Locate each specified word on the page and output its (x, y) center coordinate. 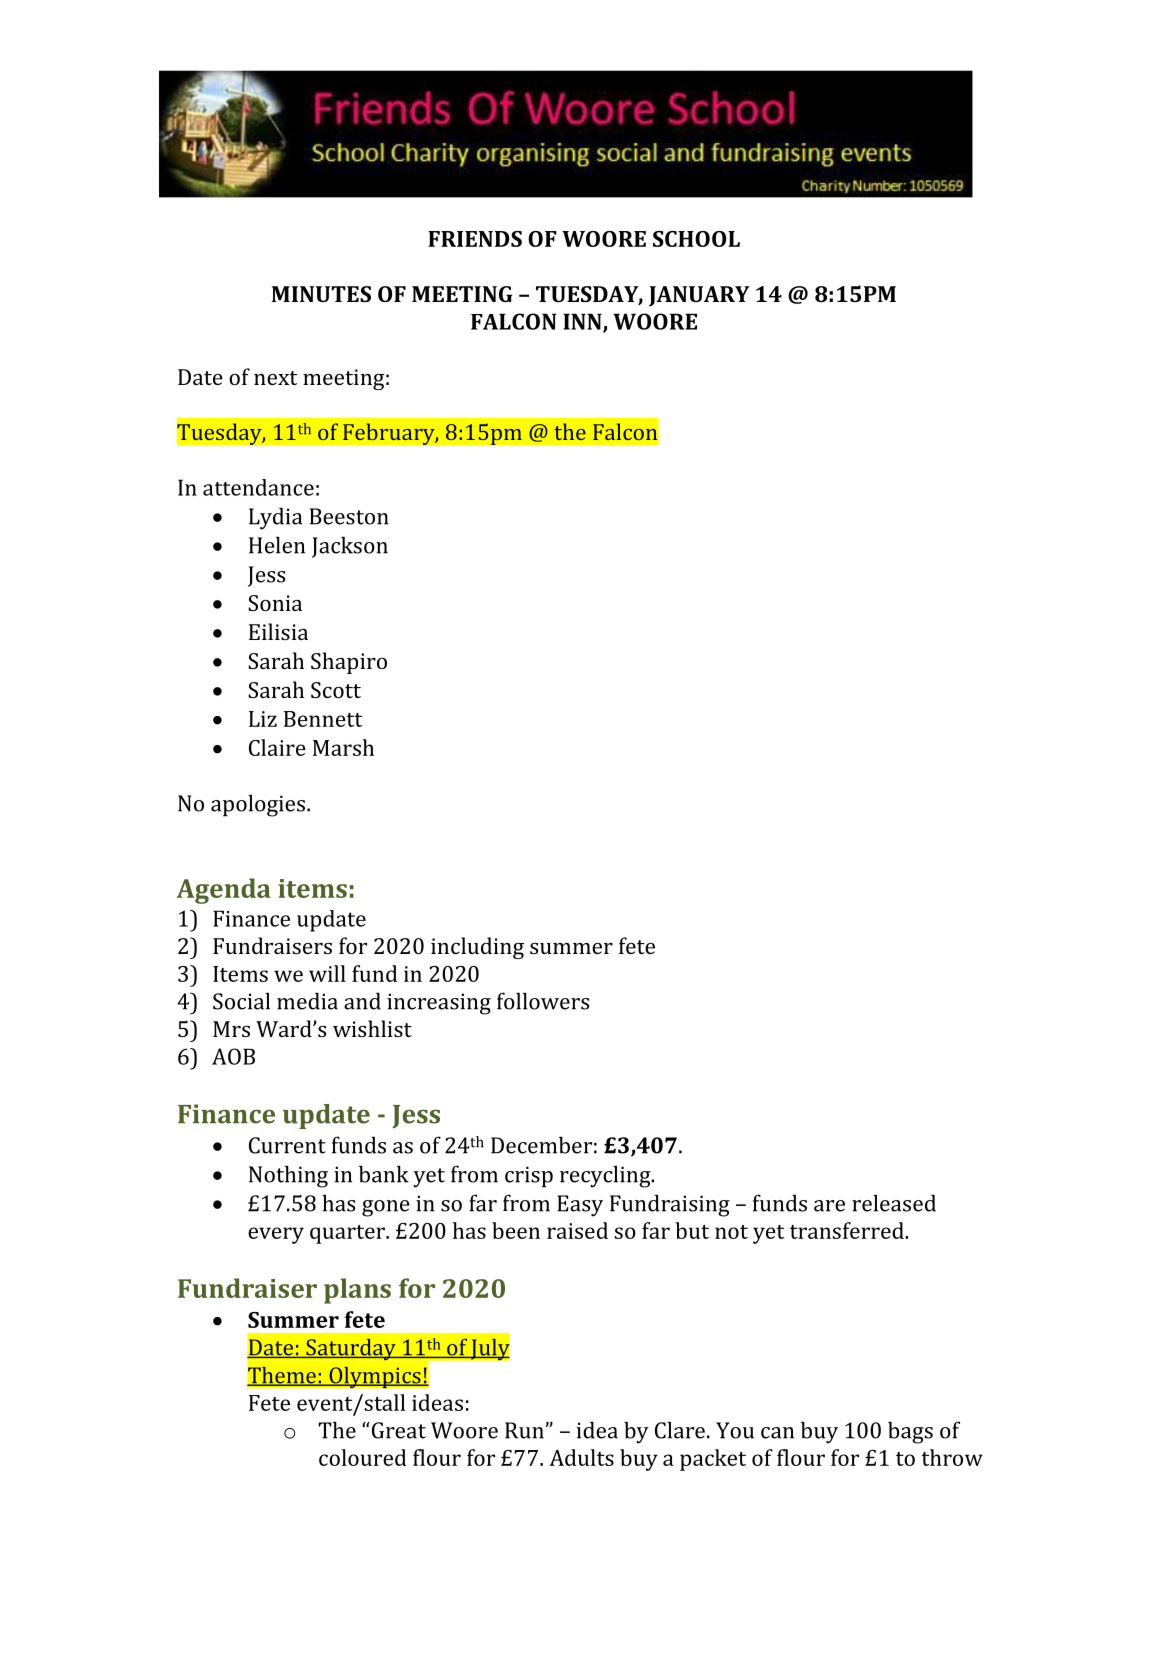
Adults (581, 1457)
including (477, 948)
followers (543, 1001)
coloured (362, 1457)
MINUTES (321, 294)
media (307, 1001)
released (894, 1203)
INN (583, 322)
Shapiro (349, 663)
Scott (336, 690)
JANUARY (699, 296)
